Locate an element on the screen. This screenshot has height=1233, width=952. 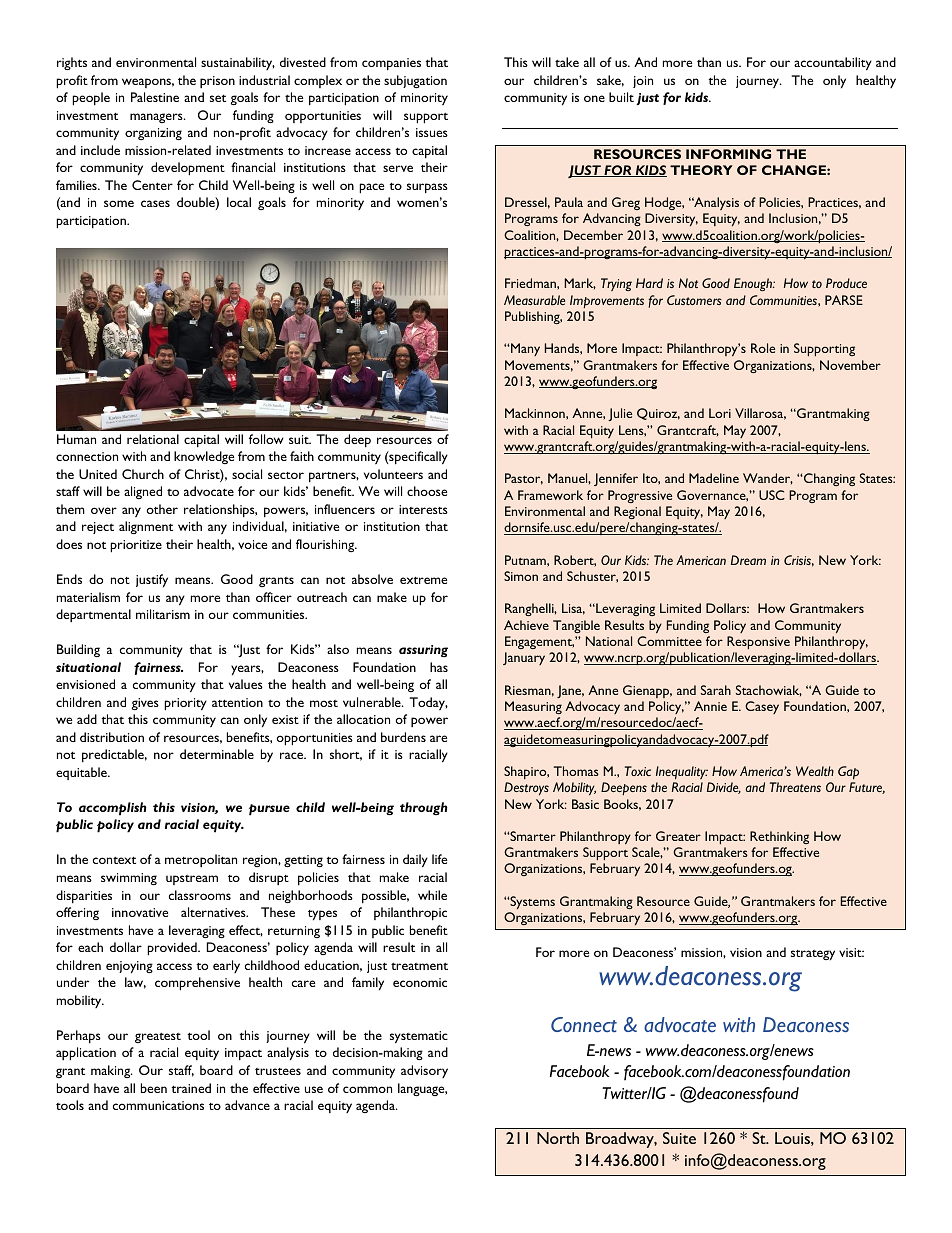
choose is located at coordinates (427, 491).
